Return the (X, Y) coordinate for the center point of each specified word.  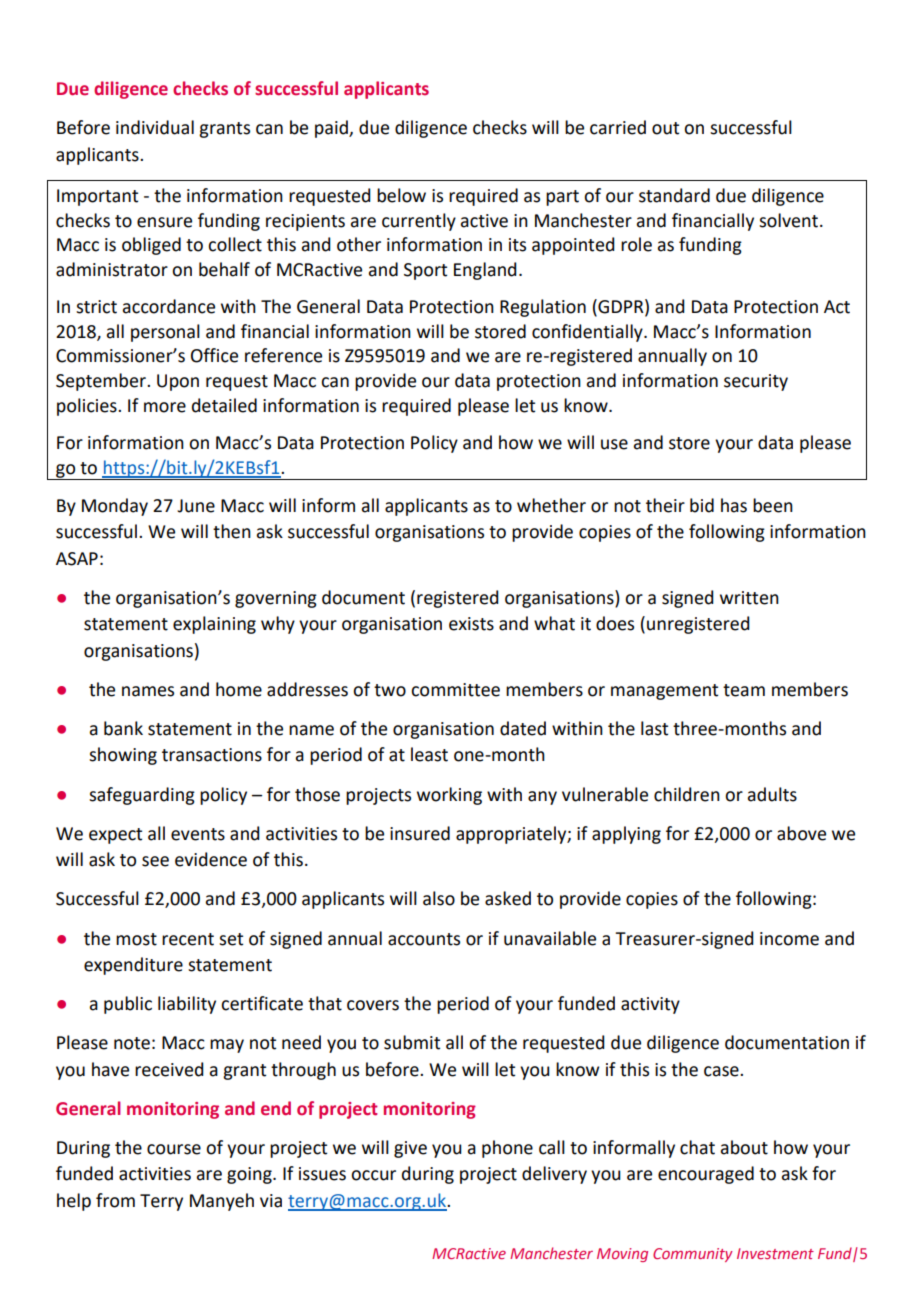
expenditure (133, 966)
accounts (424, 939)
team (744, 690)
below (401, 195)
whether (551, 505)
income (789, 939)
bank (123, 728)
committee (455, 690)
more (165, 407)
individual (155, 127)
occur (373, 1175)
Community (693, 1255)
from (115, 1200)
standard (674, 195)
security (756, 382)
